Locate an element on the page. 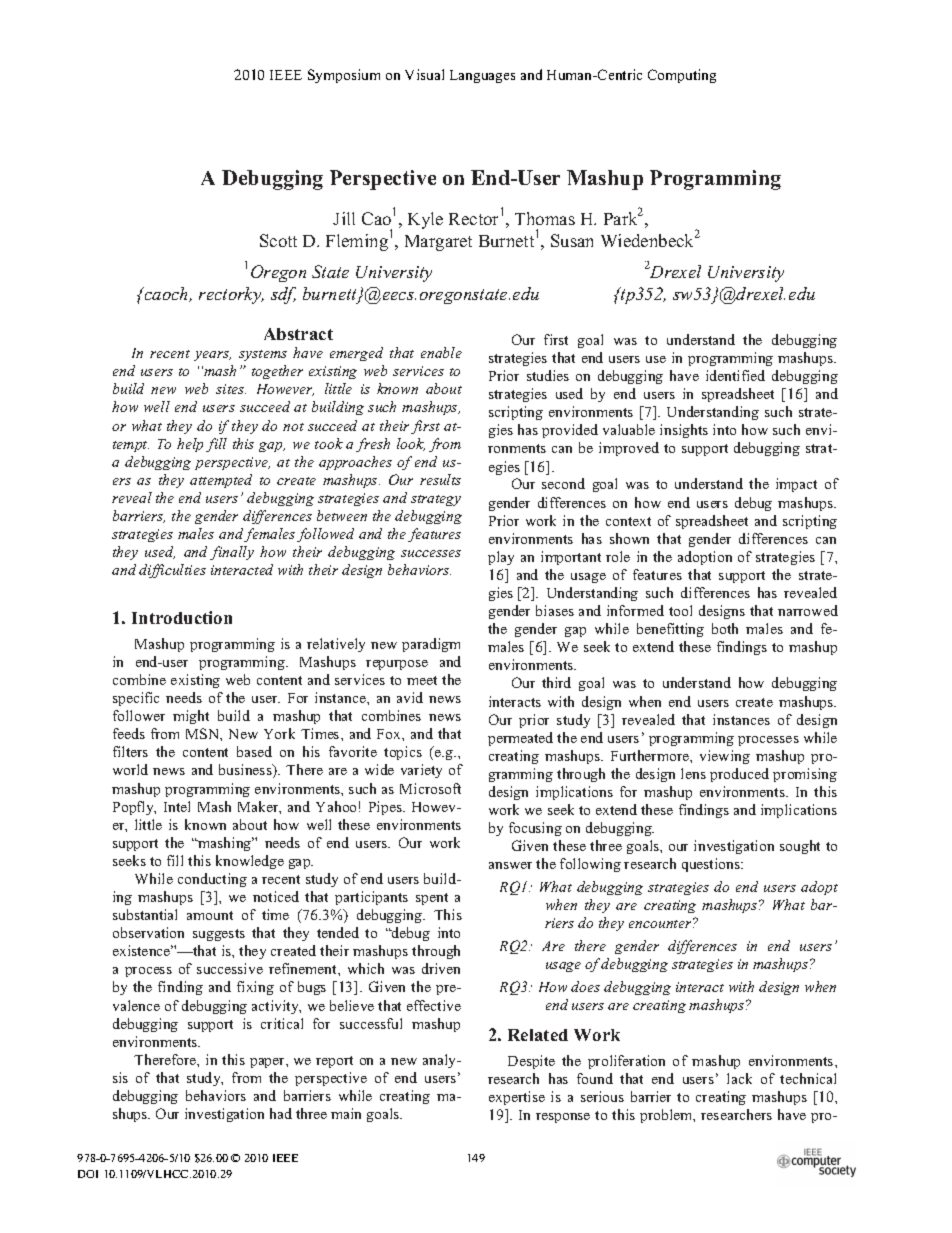  viewing is located at coordinates (725, 757).
